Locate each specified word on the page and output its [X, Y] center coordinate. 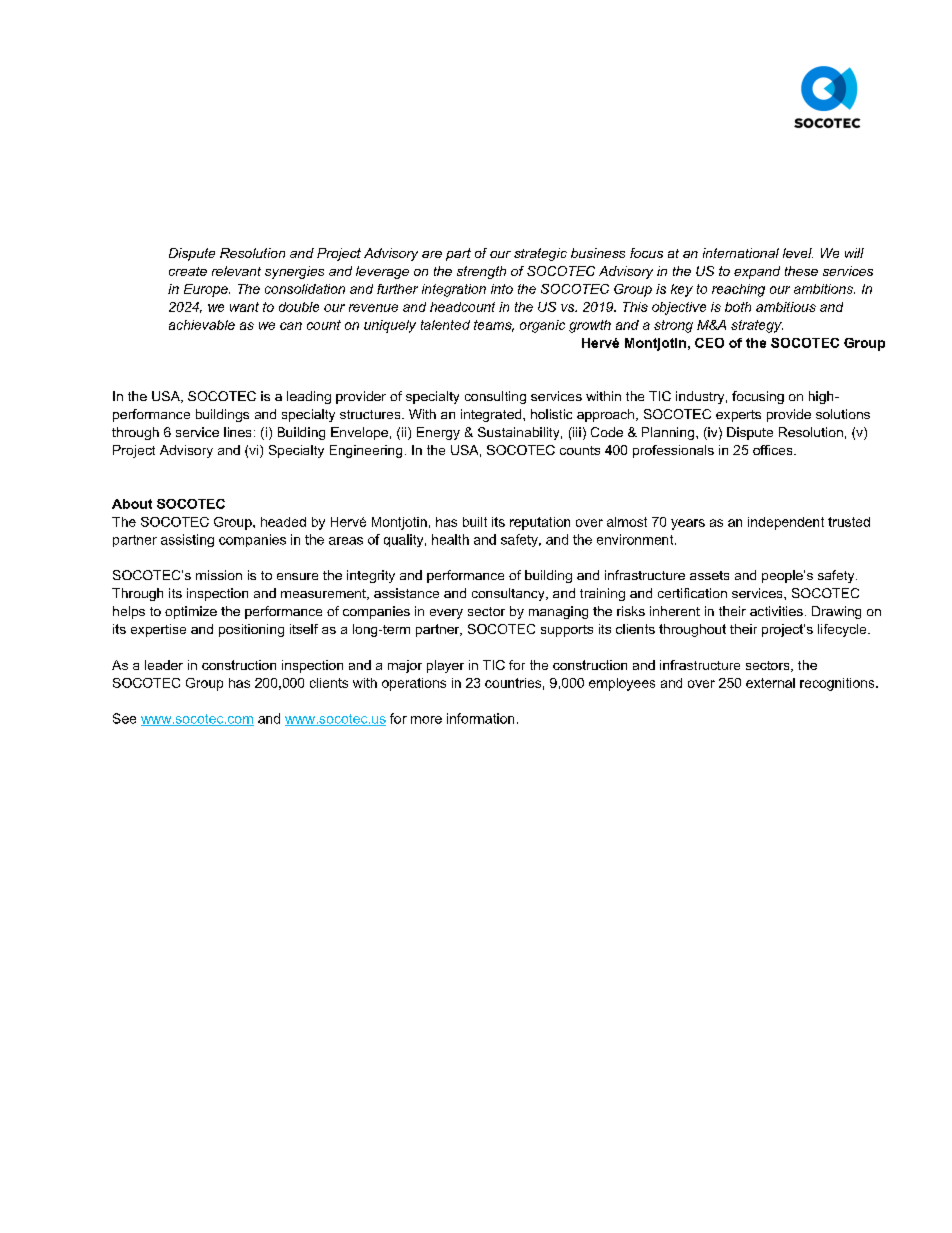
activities [776, 611]
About [132, 504]
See [124, 718]
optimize [191, 612]
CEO [709, 343]
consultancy [509, 594]
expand [757, 272]
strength [481, 272]
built [475, 522]
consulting [495, 397]
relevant [236, 271]
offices [774, 450]
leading [309, 397]
